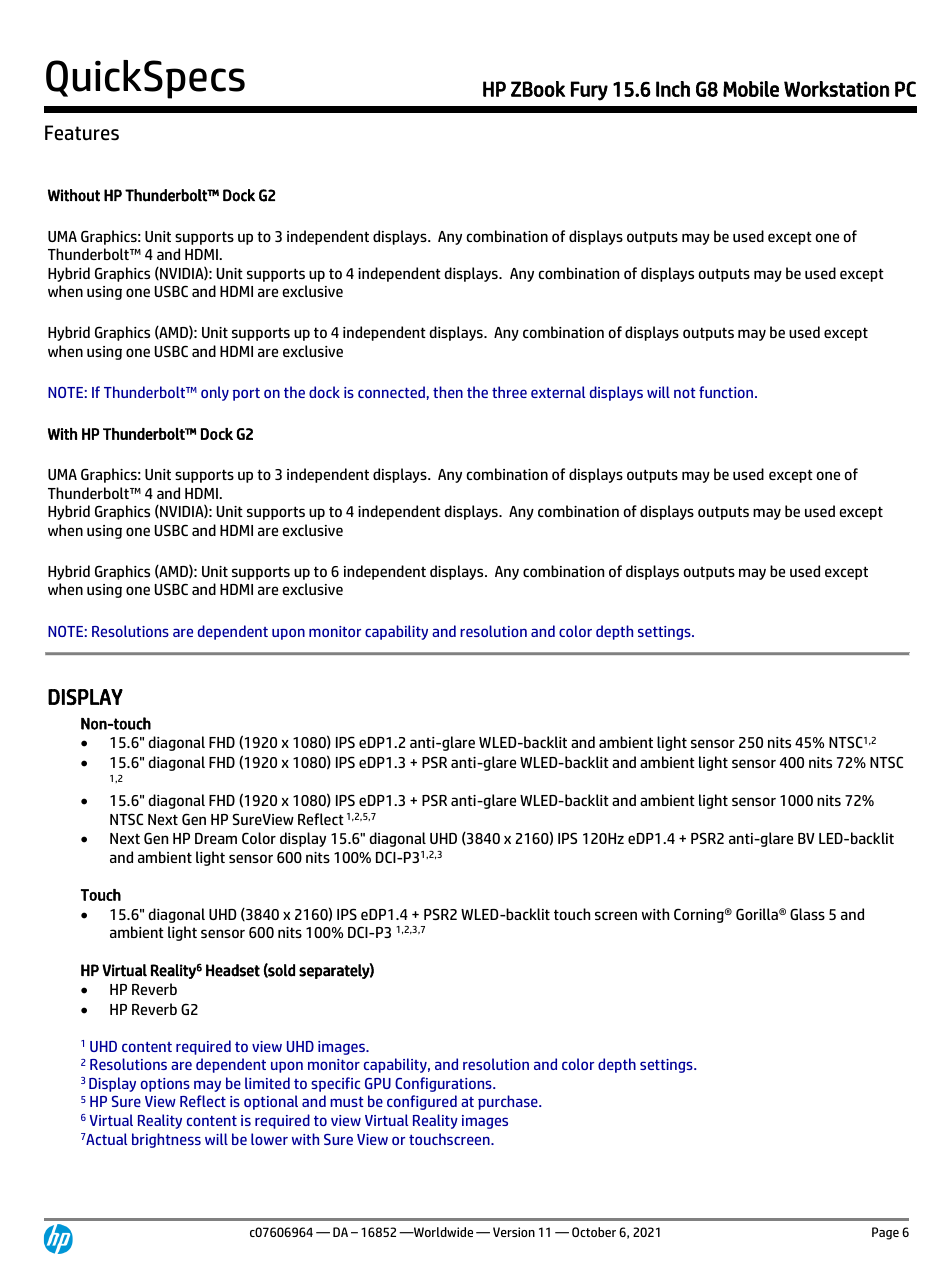 Image resolution: width=952 pixels, height=1270 pixels. I want to click on Mobile, so click(751, 89).
